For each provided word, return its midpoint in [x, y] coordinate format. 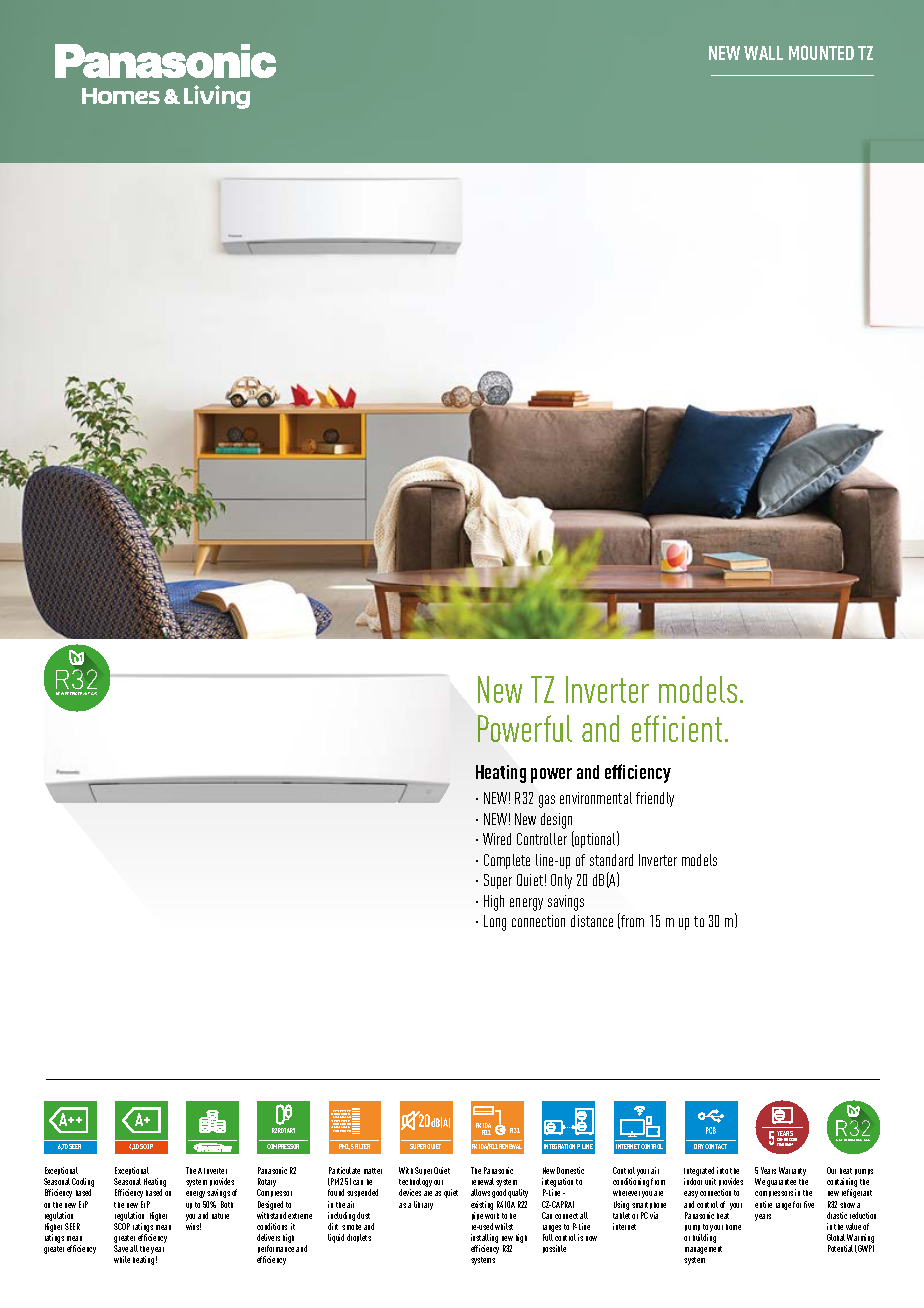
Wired [497, 839]
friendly [655, 799]
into [722, 1170]
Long [495, 923]
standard [611, 860]
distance [592, 921]
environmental [596, 798]
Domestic [570, 1170]
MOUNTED [821, 52]
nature [220, 1216]
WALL [763, 53]
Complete [507, 861]
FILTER [362, 1146]
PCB [711, 1130]
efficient [677, 728]
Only [561, 881]
